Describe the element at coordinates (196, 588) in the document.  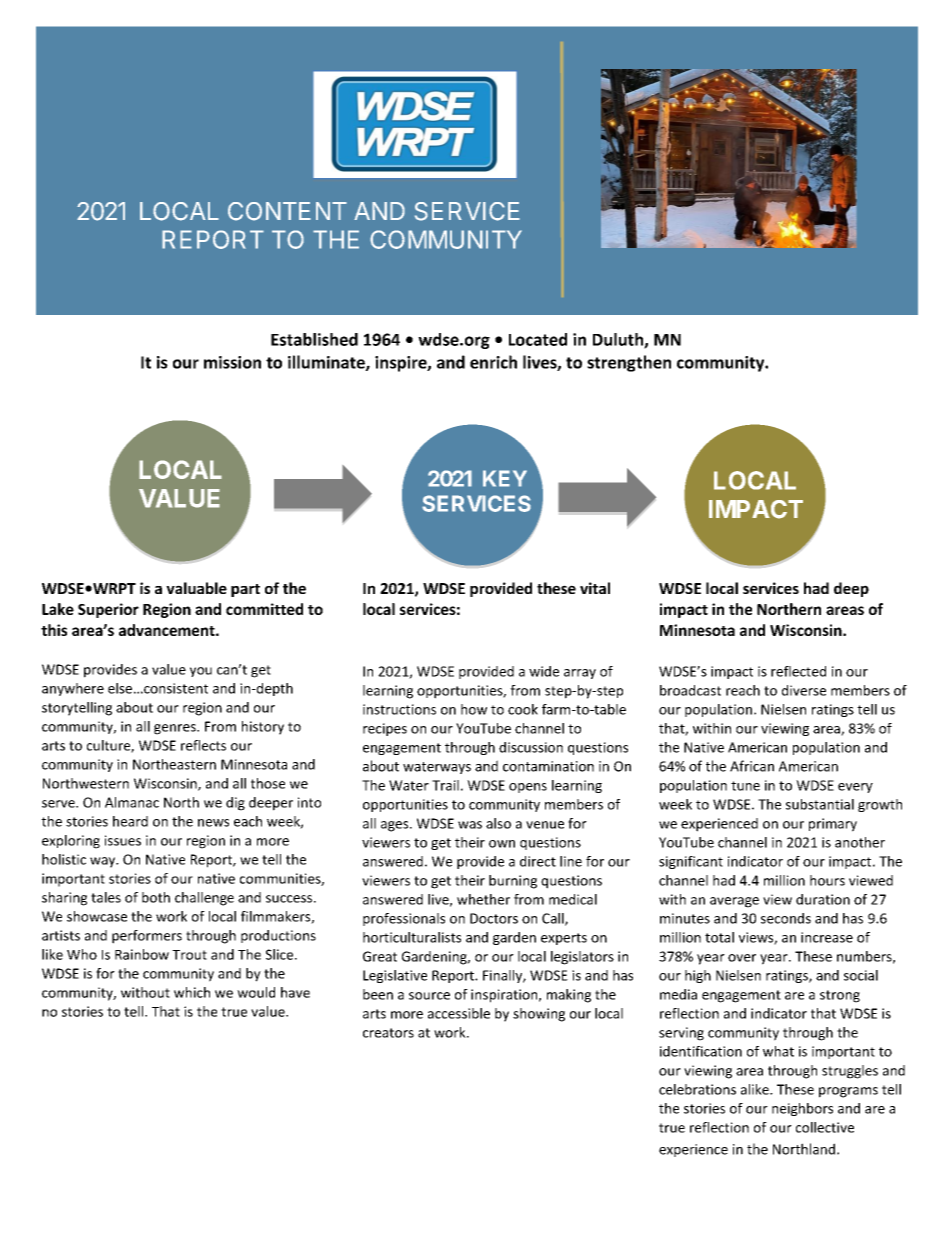
I see `valuable` at that location.
